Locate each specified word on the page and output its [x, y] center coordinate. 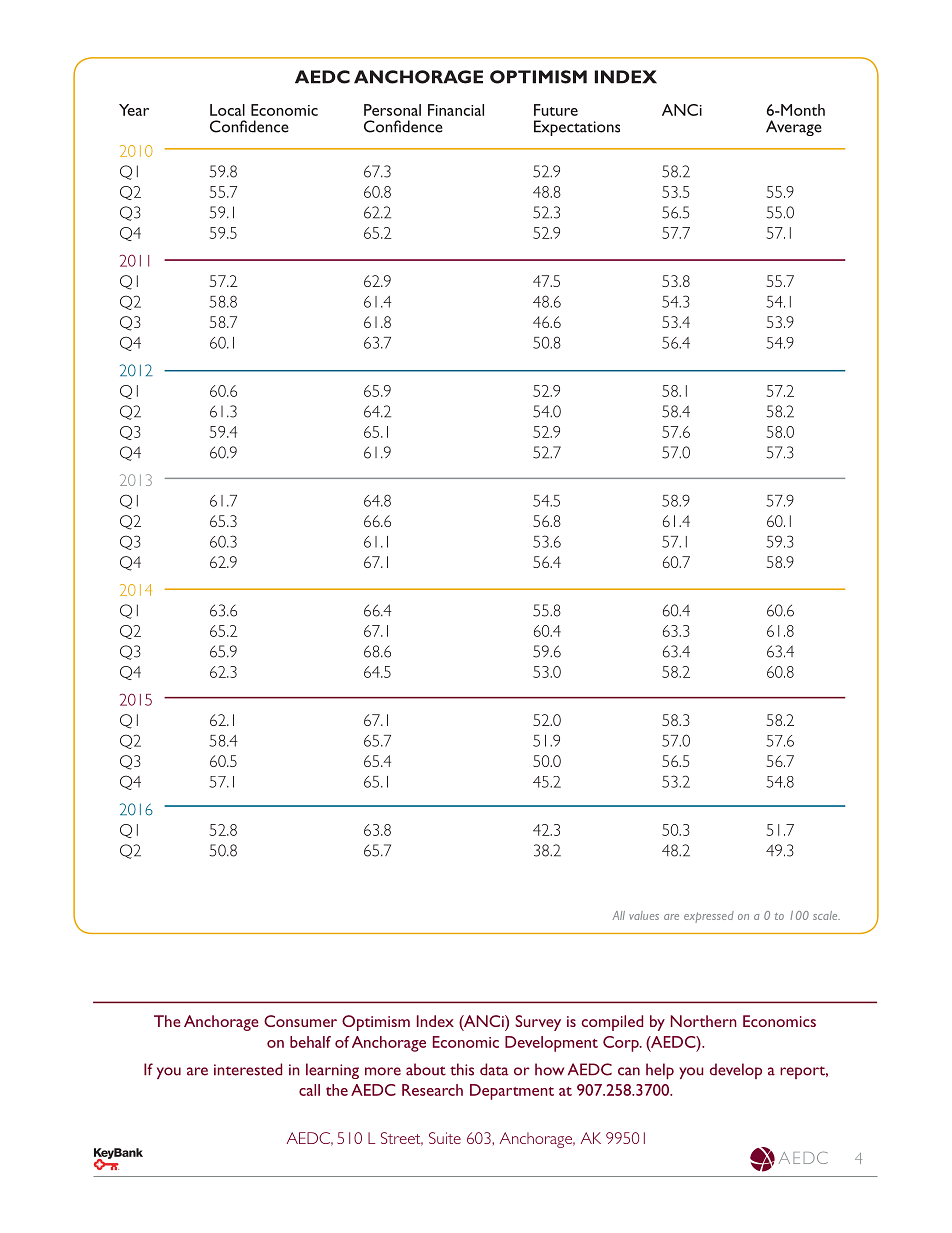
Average [794, 128]
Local [227, 110]
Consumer [300, 1021]
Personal [392, 110]
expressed [709, 917]
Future [556, 110]
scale [826, 915]
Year [134, 110]
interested [248, 1069]
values [644, 915]
